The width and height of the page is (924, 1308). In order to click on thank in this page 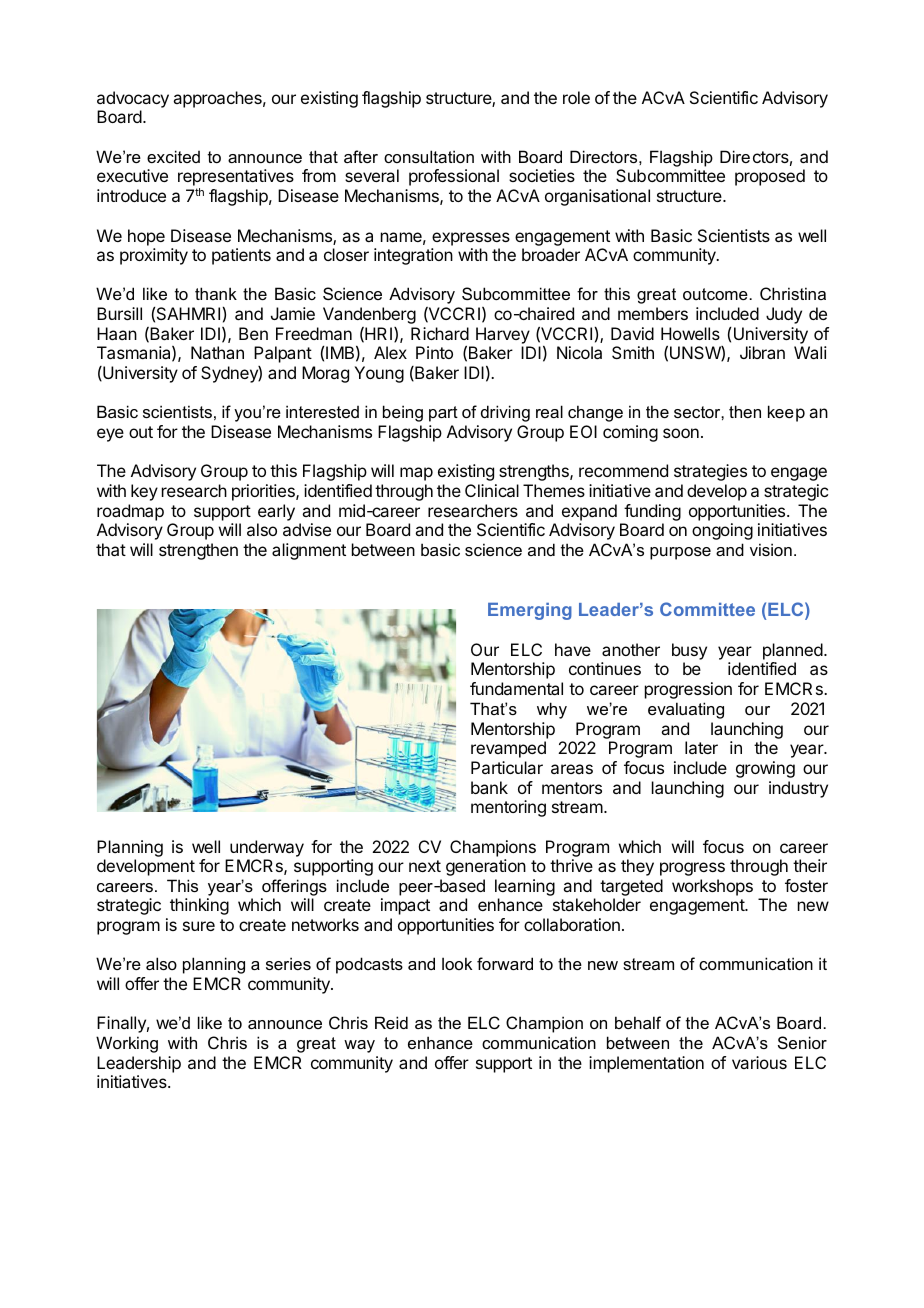, I will do `click(216, 293)`.
